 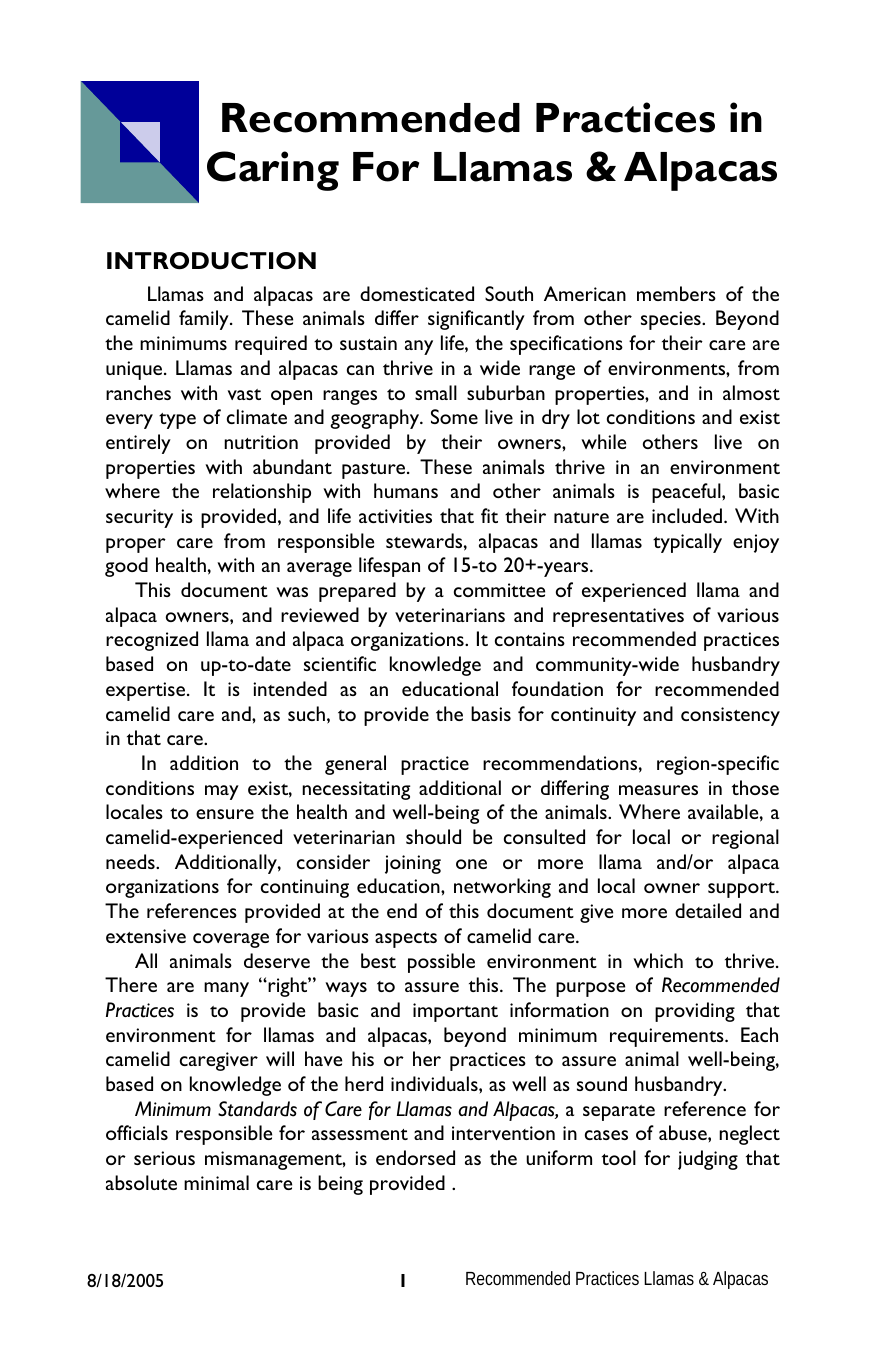 I want to click on basis, so click(x=491, y=713).
